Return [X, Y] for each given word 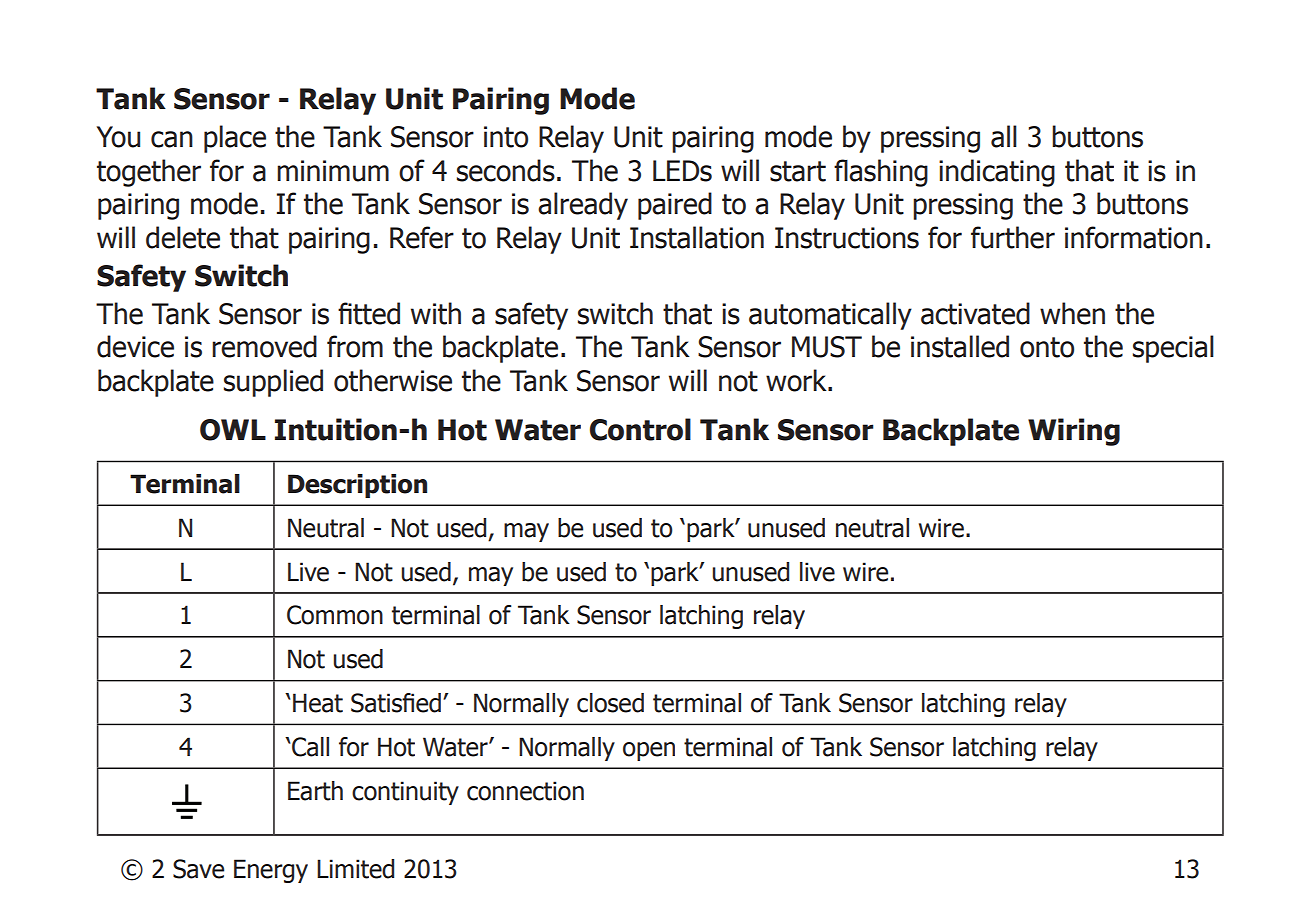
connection [525, 791]
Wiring [1074, 432]
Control [640, 429]
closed [610, 703]
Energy [271, 871]
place [235, 139]
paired [675, 206]
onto [1047, 347]
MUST [827, 347]
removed [264, 346]
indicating [997, 173]
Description [357, 486]
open [649, 751]
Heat [318, 703]
